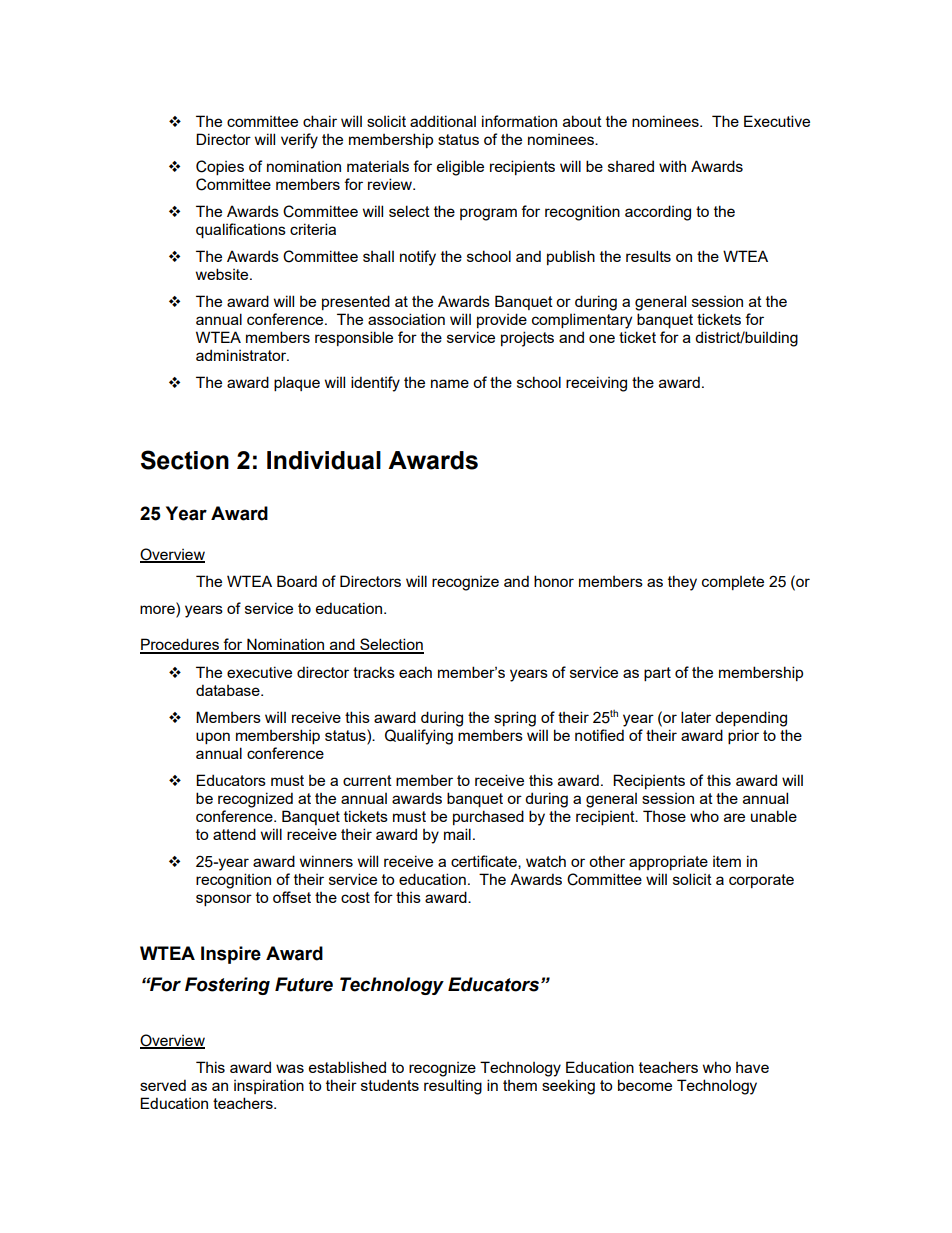  What do you see at coordinates (682, 583) in the page?
I see `they` at bounding box center [682, 583].
